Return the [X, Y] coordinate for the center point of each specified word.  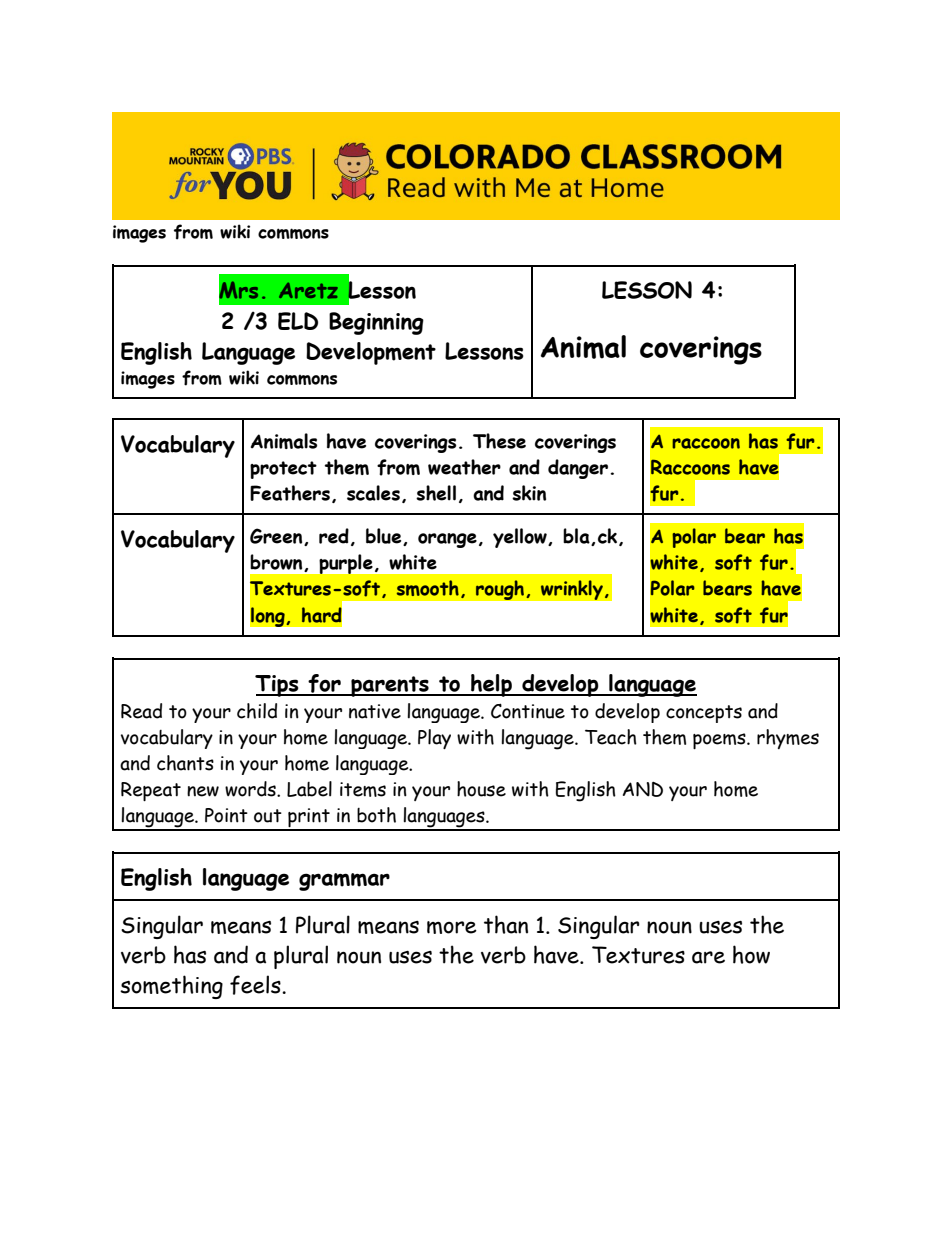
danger [579, 469]
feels [256, 985]
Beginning [376, 323]
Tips [278, 686]
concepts [704, 714]
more [452, 927]
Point [226, 815]
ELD [298, 321]
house [481, 789]
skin [529, 493]
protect [283, 470]
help [492, 685]
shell [436, 493]
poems [720, 741]
